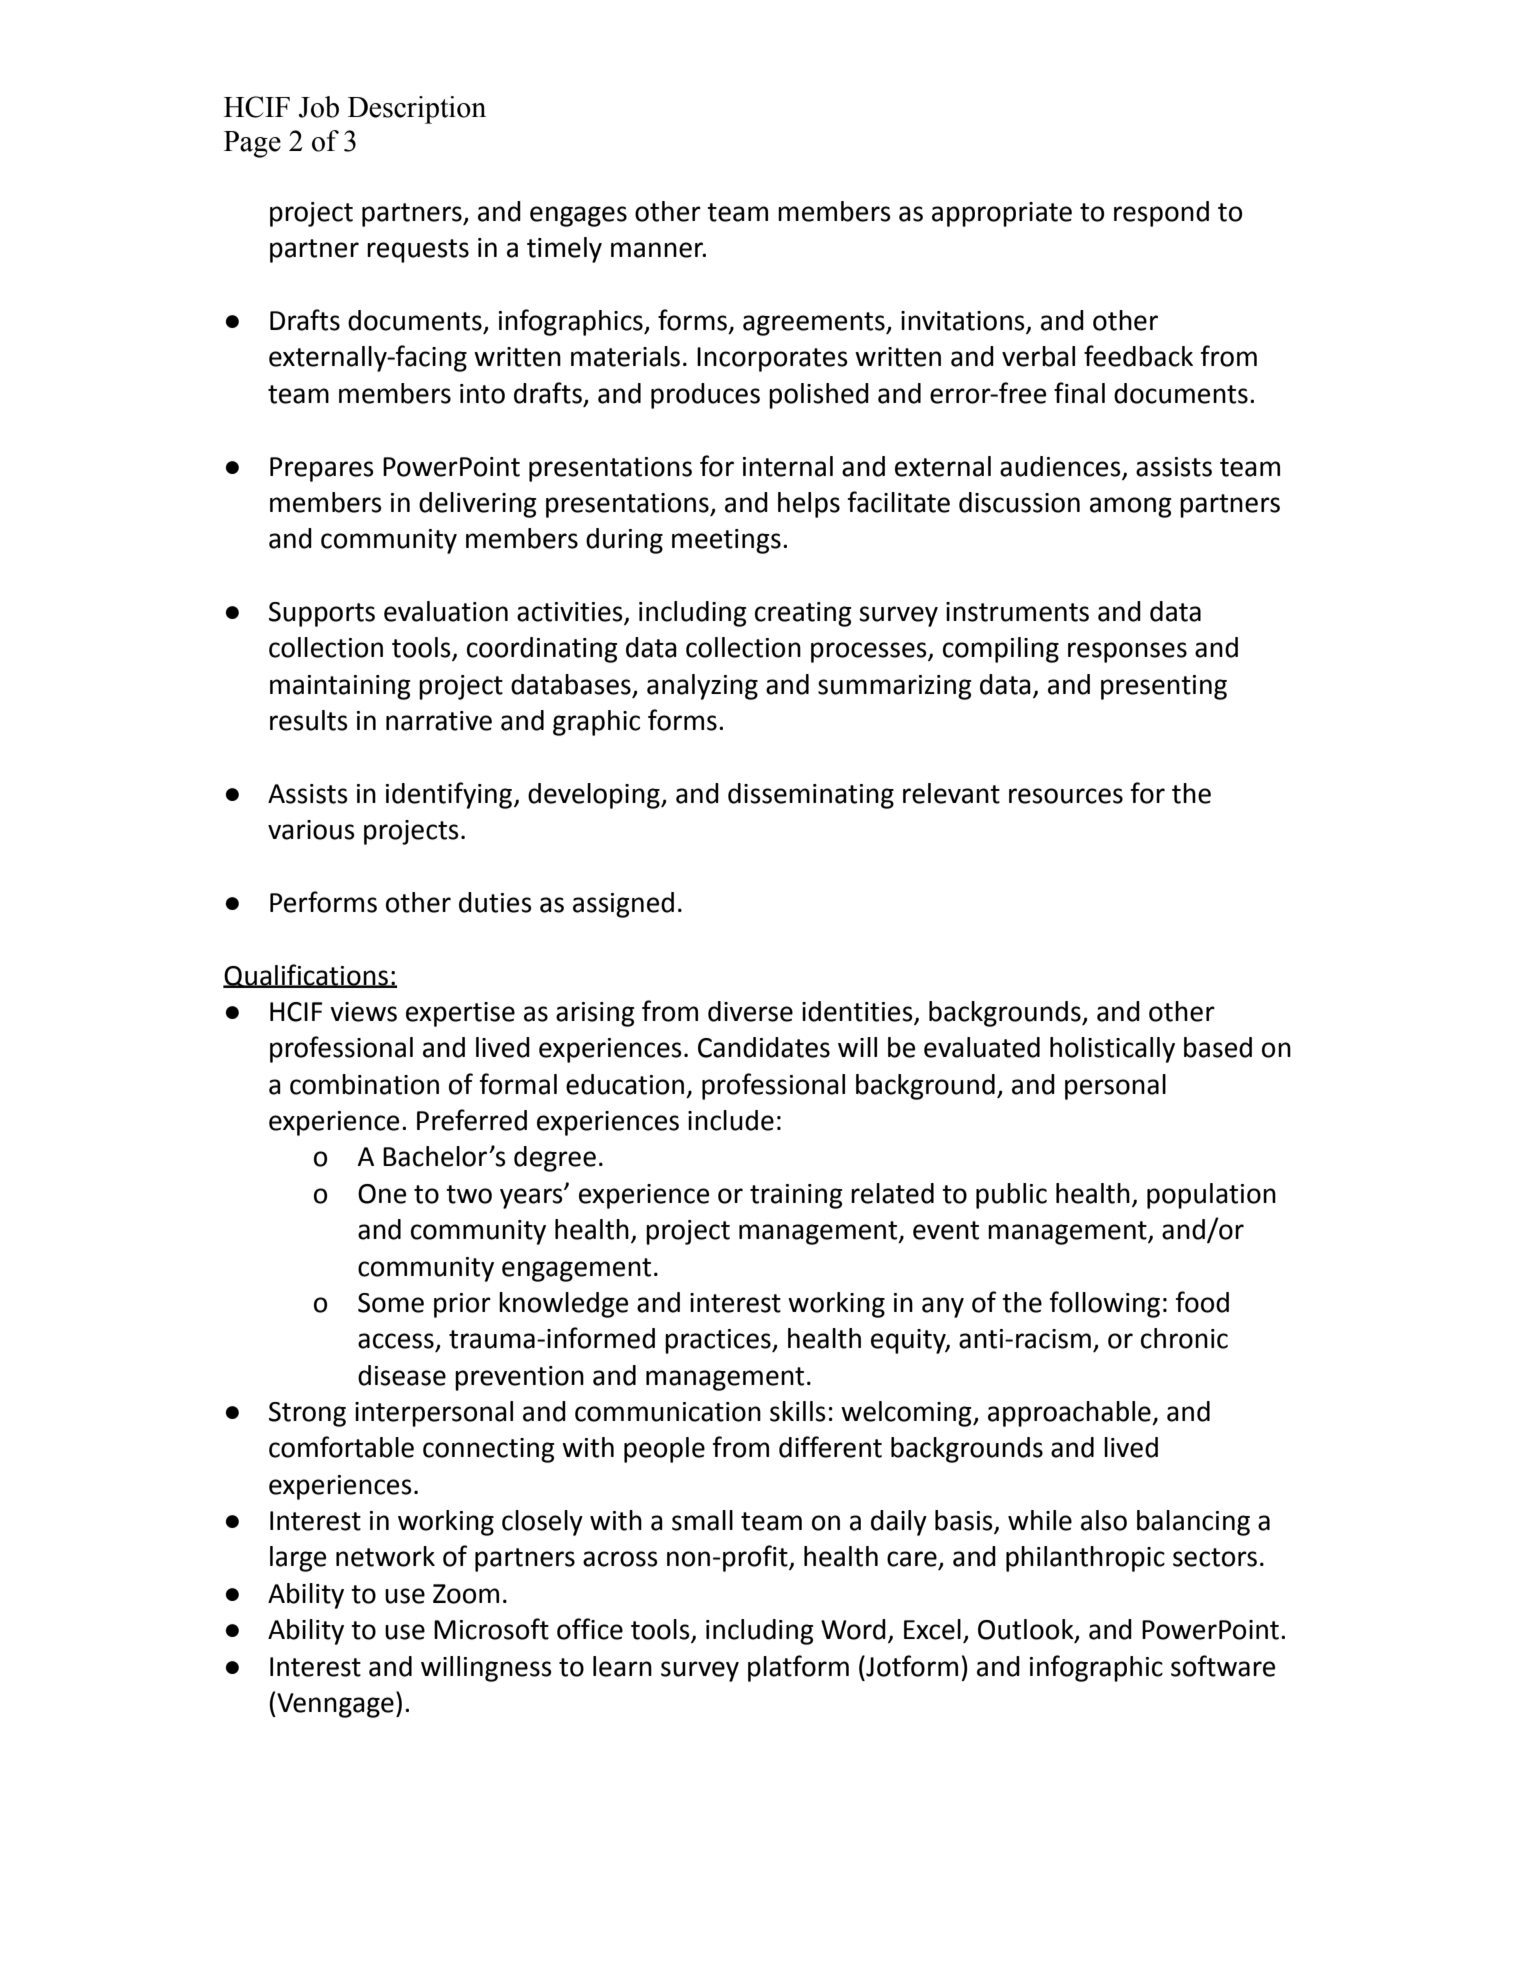 This document has width=1519, height=1966. Describe the element at coordinates (417, 110) in the document. I see `Description` at that location.
